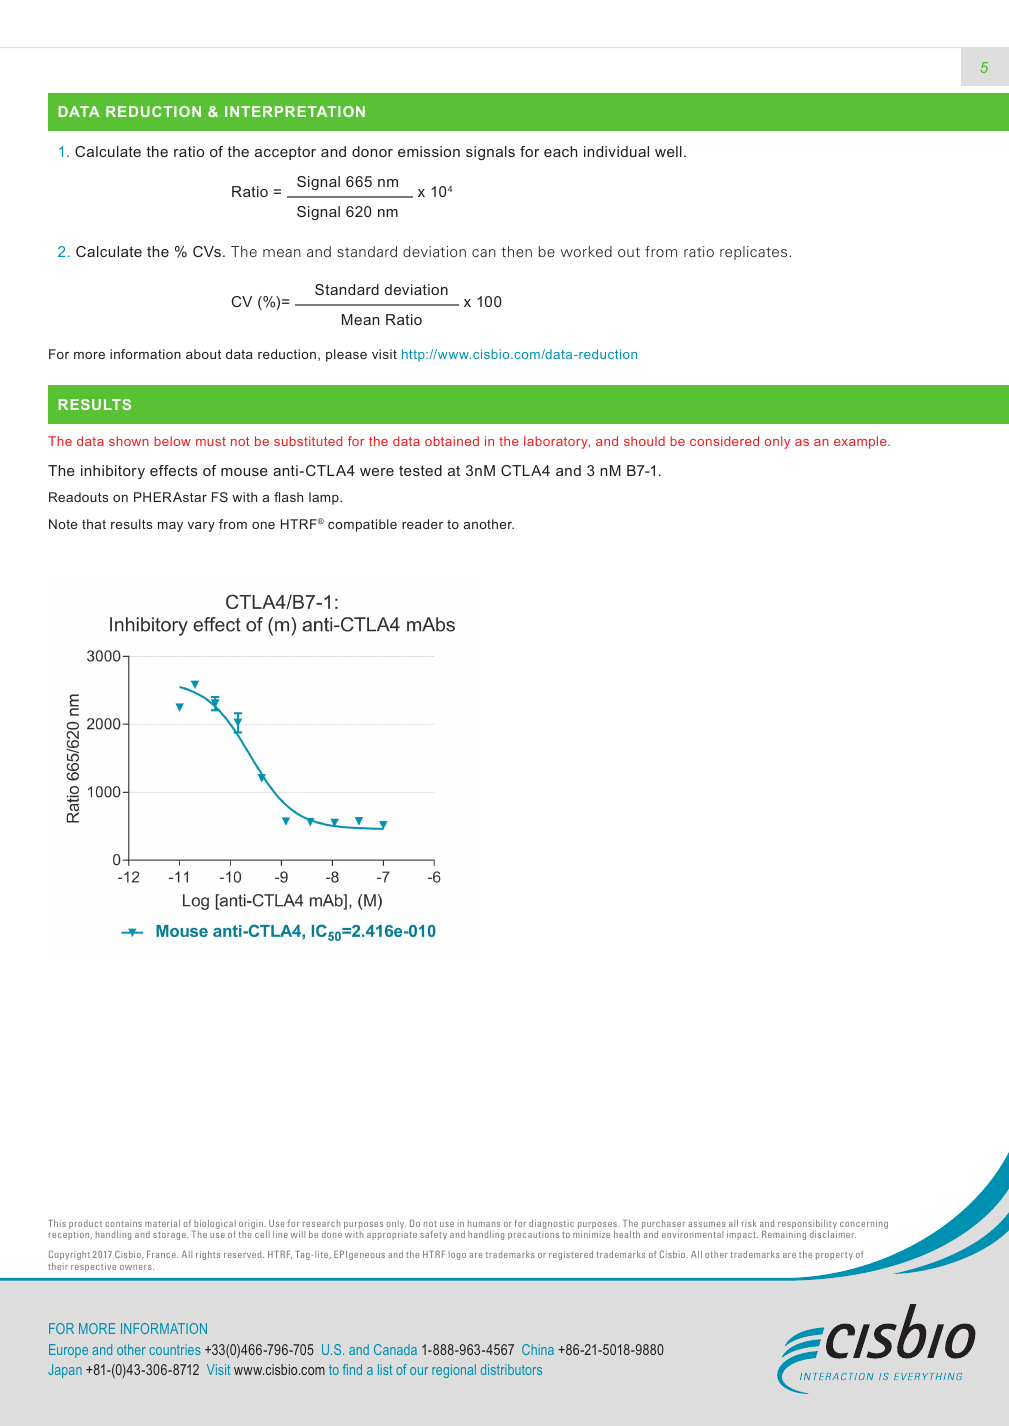 This document has height=1426, width=1009. I want to click on below, so click(172, 441).
